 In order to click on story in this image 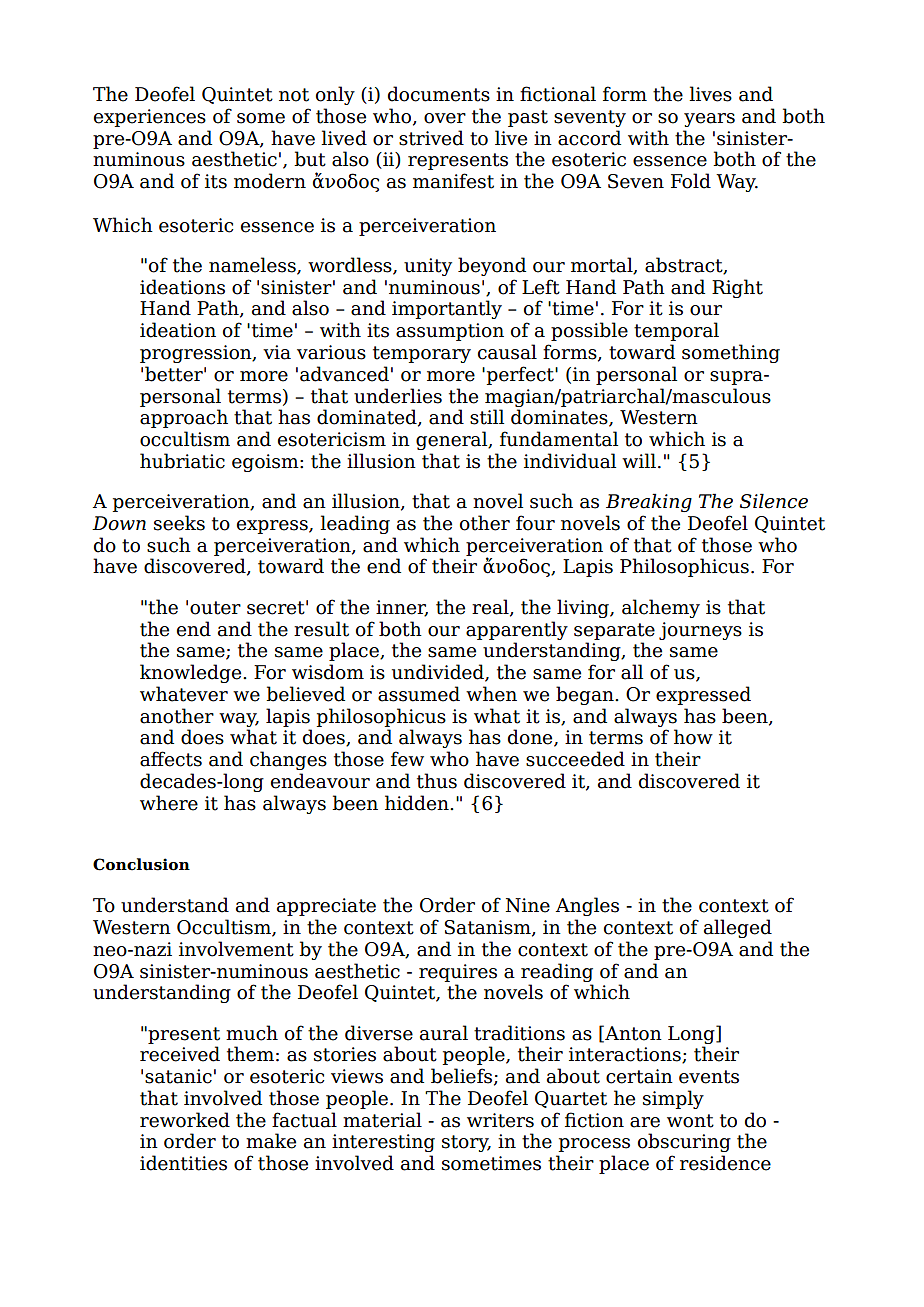, I will do `click(466, 1143)`.
